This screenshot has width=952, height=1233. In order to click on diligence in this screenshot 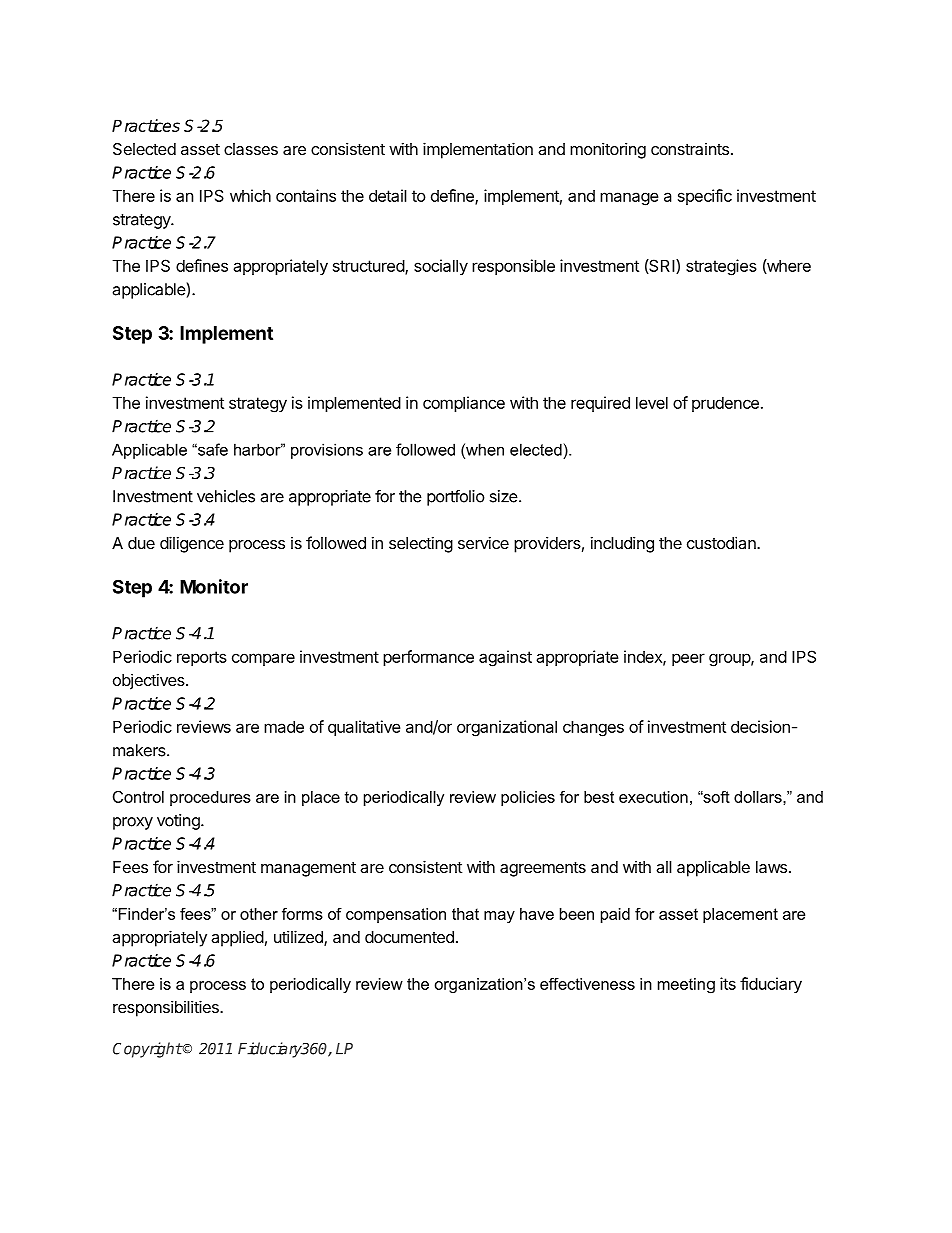, I will do `click(192, 544)`.
